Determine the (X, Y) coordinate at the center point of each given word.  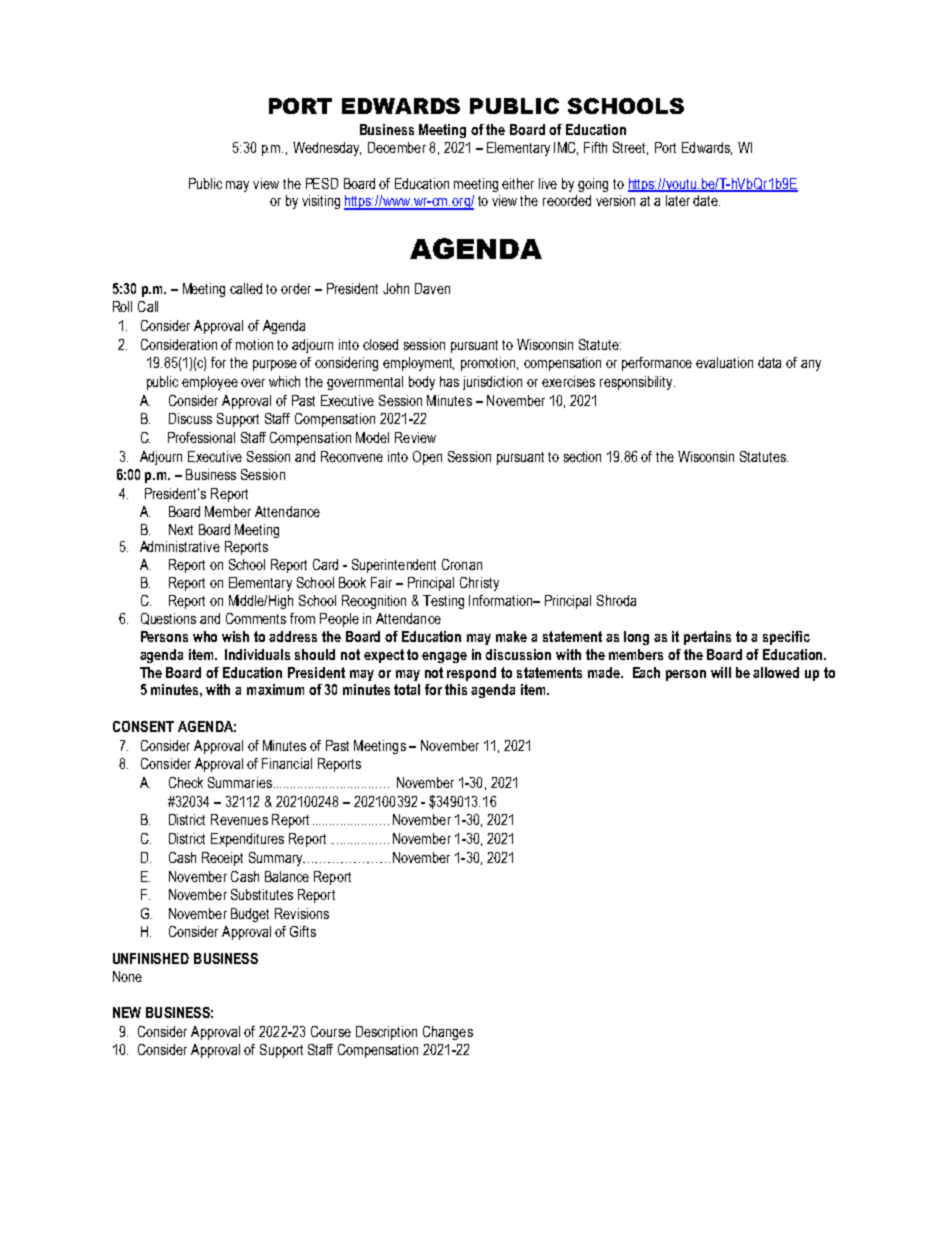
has (449, 381)
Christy (479, 584)
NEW (127, 1012)
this (456, 689)
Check (186, 782)
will (721, 672)
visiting (321, 202)
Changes (448, 1033)
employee (210, 383)
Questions (168, 619)
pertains (707, 638)
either (518, 183)
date (706, 200)
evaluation (724, 362)
